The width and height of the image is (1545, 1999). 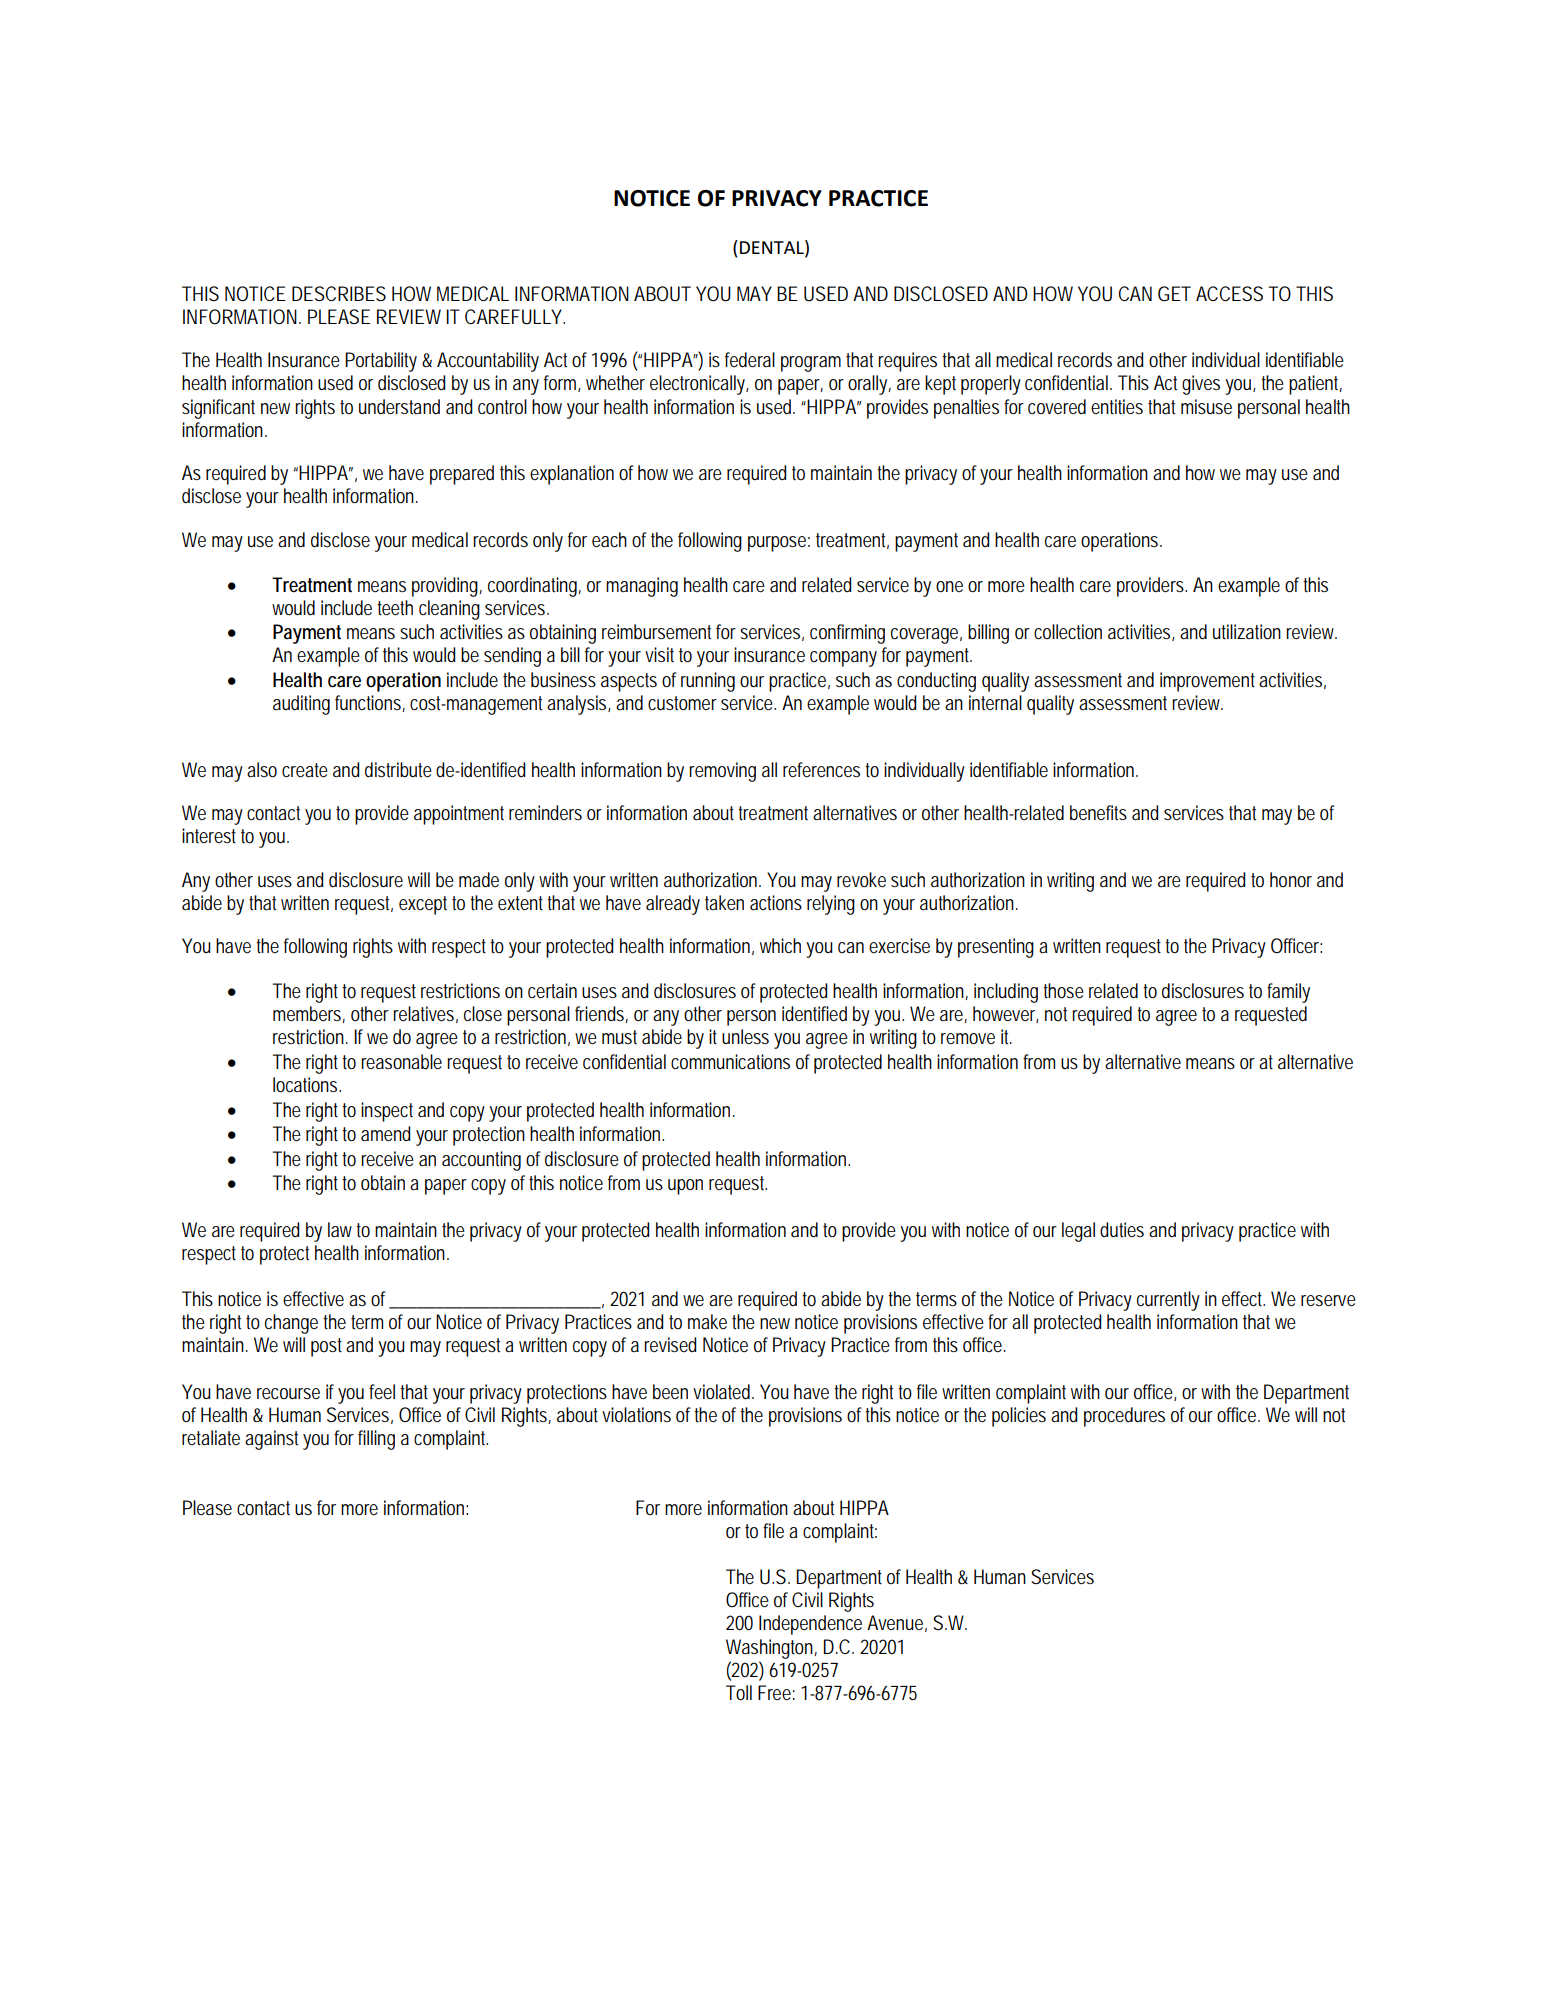 What do you see at coordinates (722, 772) in the image?
I see `removing` at bounding box center [722, 772].
